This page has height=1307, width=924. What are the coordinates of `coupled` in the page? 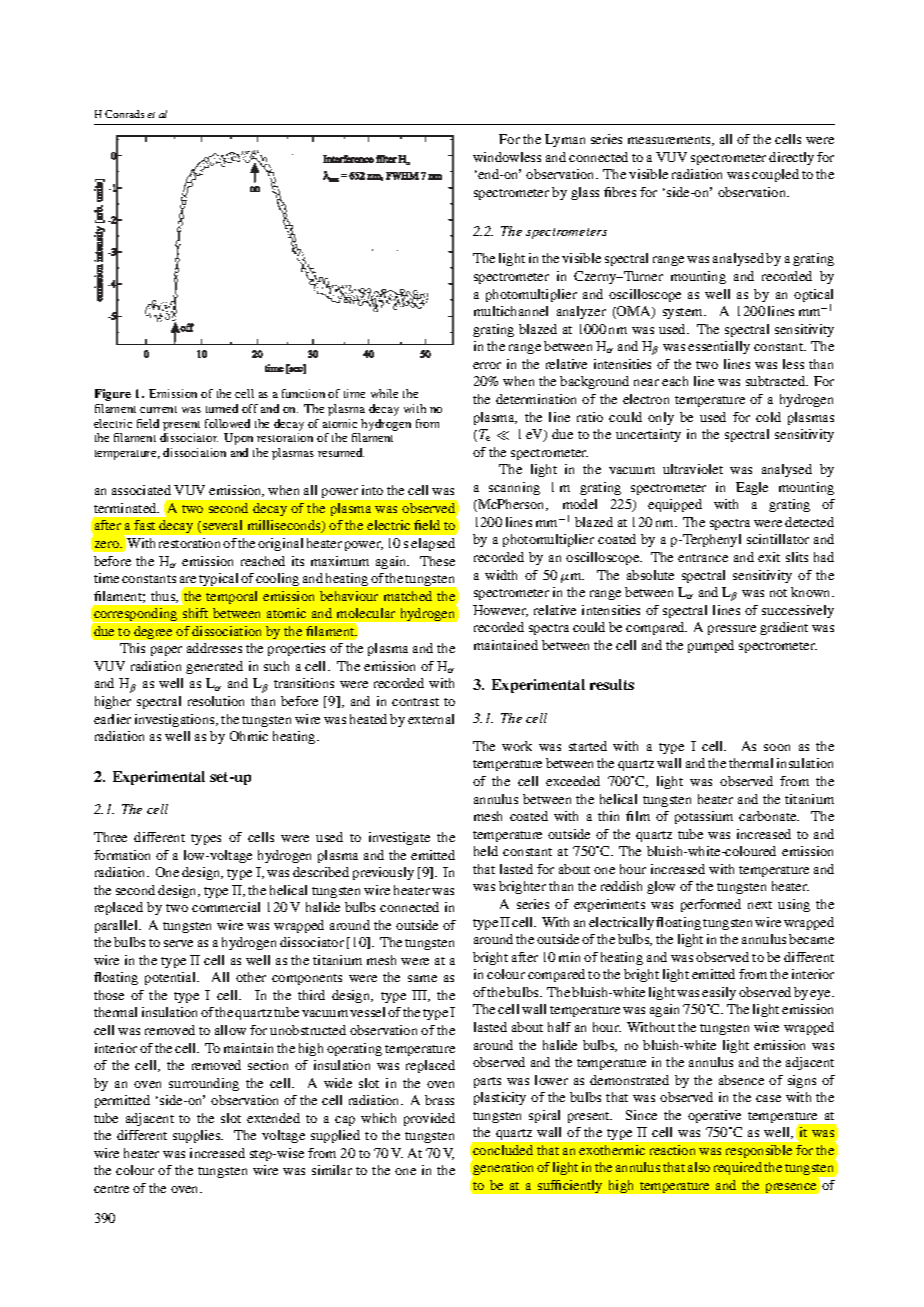 It's located at (775, 175).
